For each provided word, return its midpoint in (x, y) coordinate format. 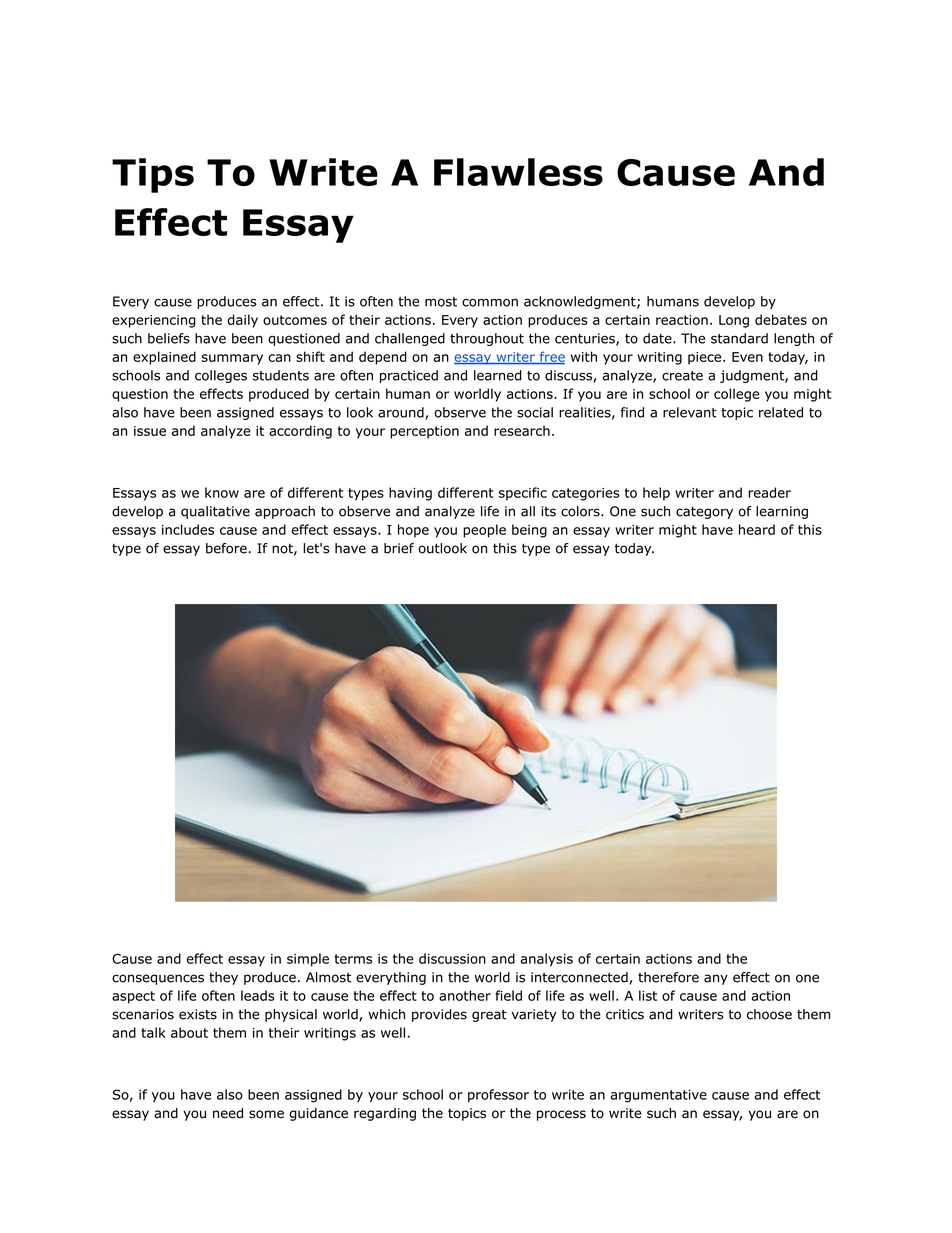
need (228, 1113)
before (226, 548)
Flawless (518, 172)
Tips (153, 175)
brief (399, 548)
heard (757, 529)
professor (498, 1095)
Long (734, 321)
